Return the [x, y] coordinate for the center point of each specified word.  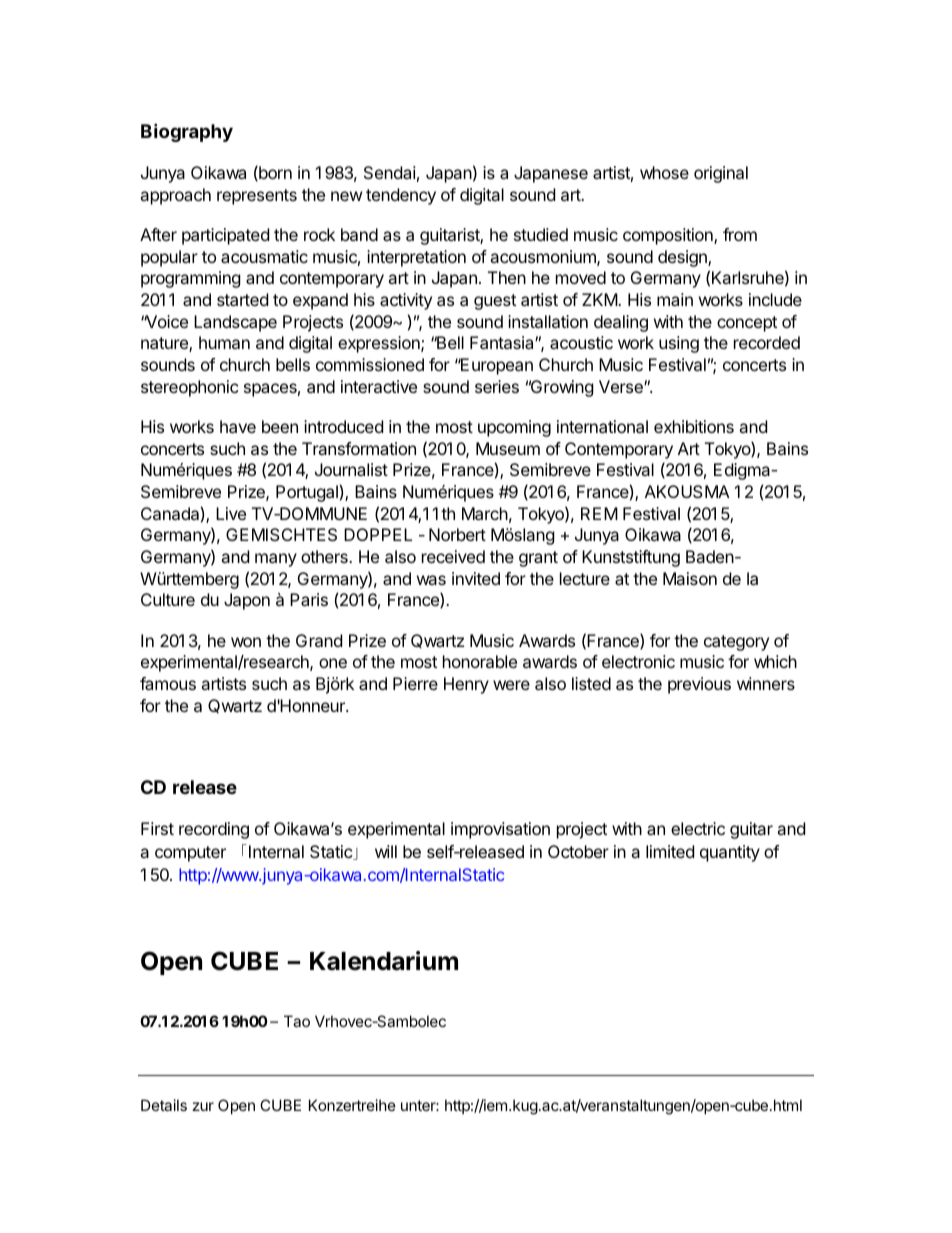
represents [257, 197]
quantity [730, 853]
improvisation [500, 830]
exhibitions [694, 426]
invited [476, 578]
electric [698, 828]
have [238, 426]
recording [214, 830]
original [721, 174]
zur [203, 1106]
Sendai [390, 172]
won [246, 642]
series [497, 386]
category [736, 643]
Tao [297, 1021]
